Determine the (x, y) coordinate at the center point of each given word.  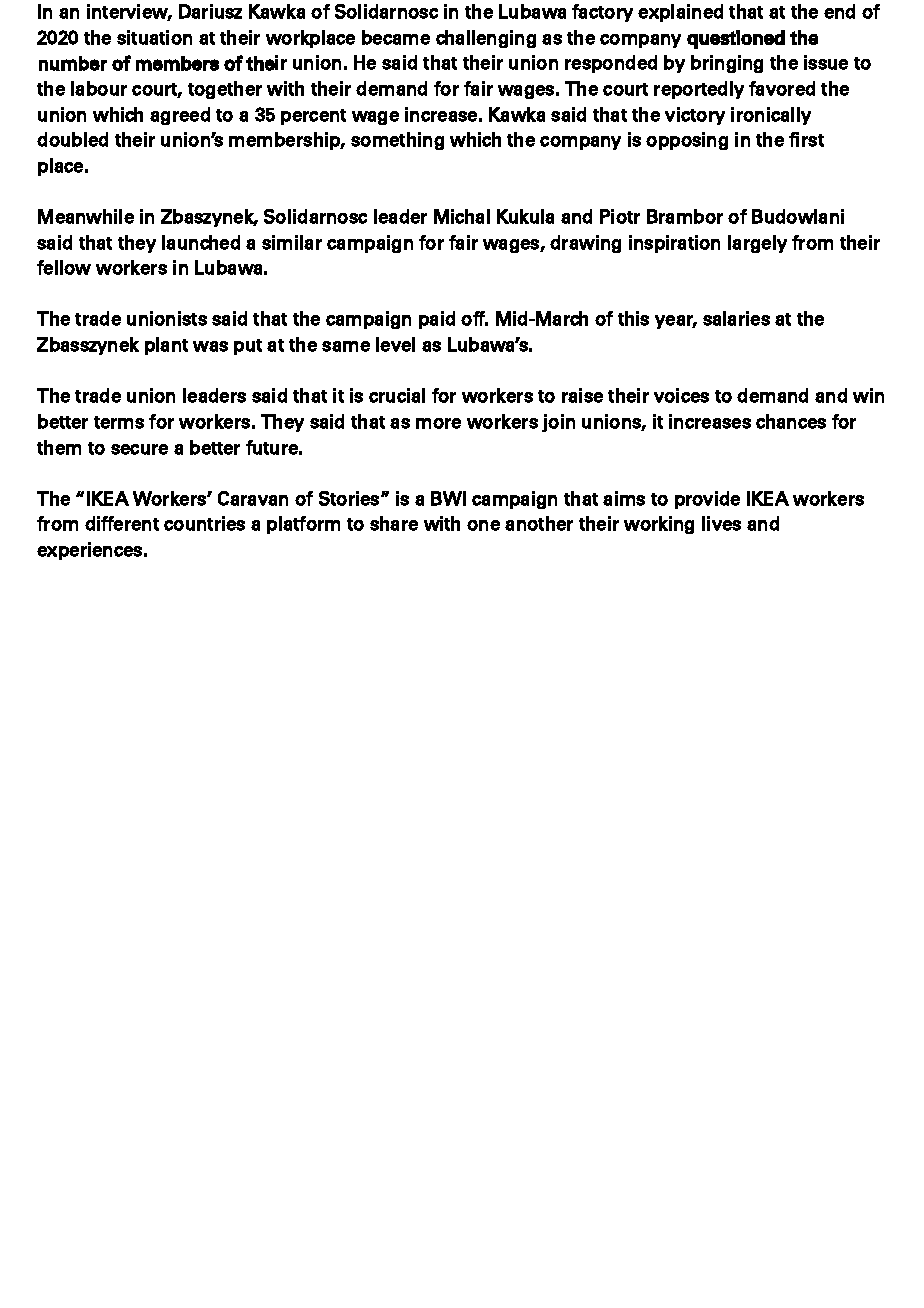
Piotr (620, 216)
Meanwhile (86, 216)
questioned (736, 39)
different (122, 523)
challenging (486, 39)
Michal (462, 216)
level (395, 344)
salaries (736, 318)
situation (154, 37)
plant (166, 346)
